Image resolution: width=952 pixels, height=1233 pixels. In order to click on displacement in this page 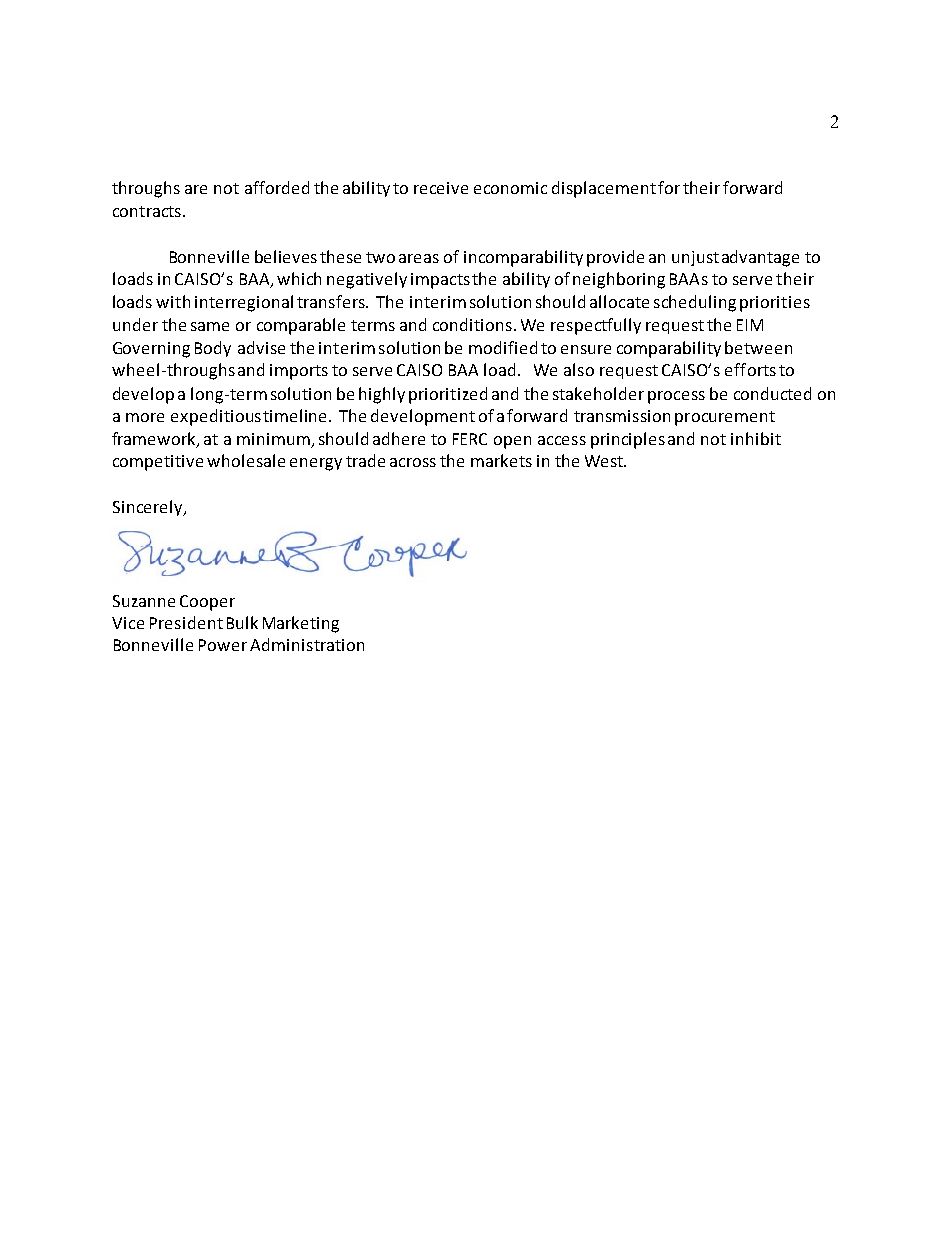, I will do `click(604, 189)`.
